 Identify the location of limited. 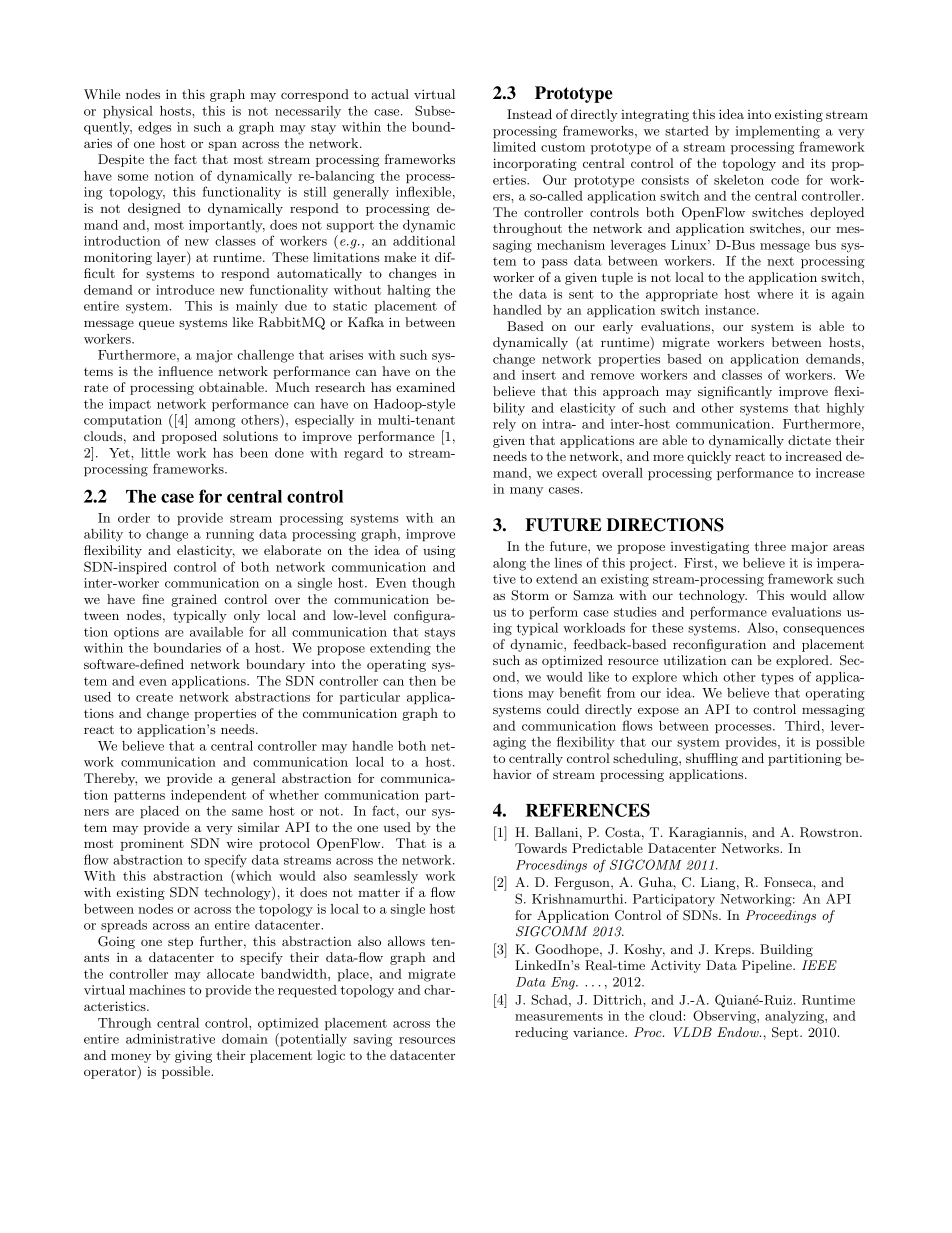
(514, 147).
